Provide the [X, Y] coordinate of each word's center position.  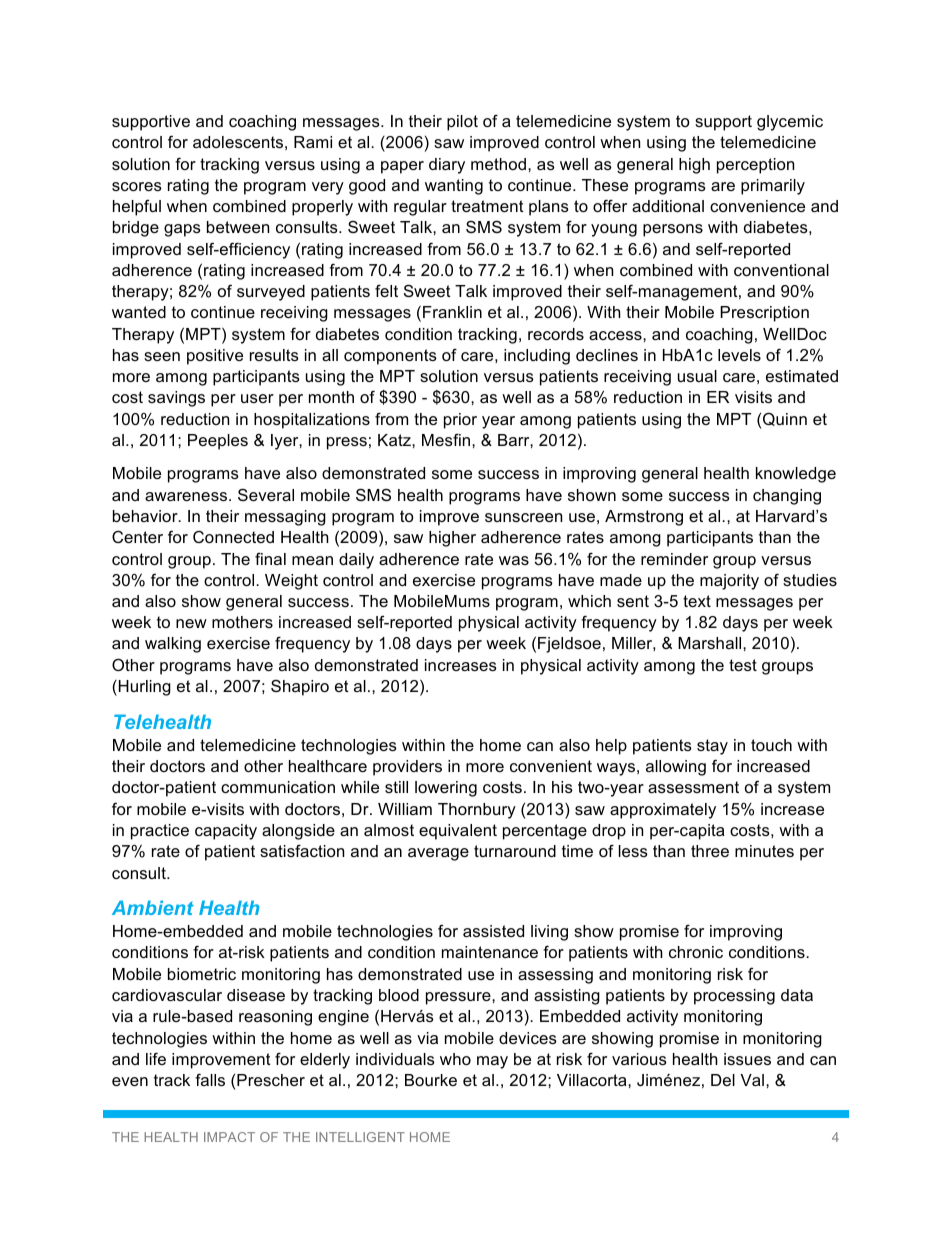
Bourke [431, 1080]
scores [137, 186]
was [514, 560]
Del [723, 1080]
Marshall [711, 643]
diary [447, 166]
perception [755, 166]
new [191, 623]
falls [210, 1079]
